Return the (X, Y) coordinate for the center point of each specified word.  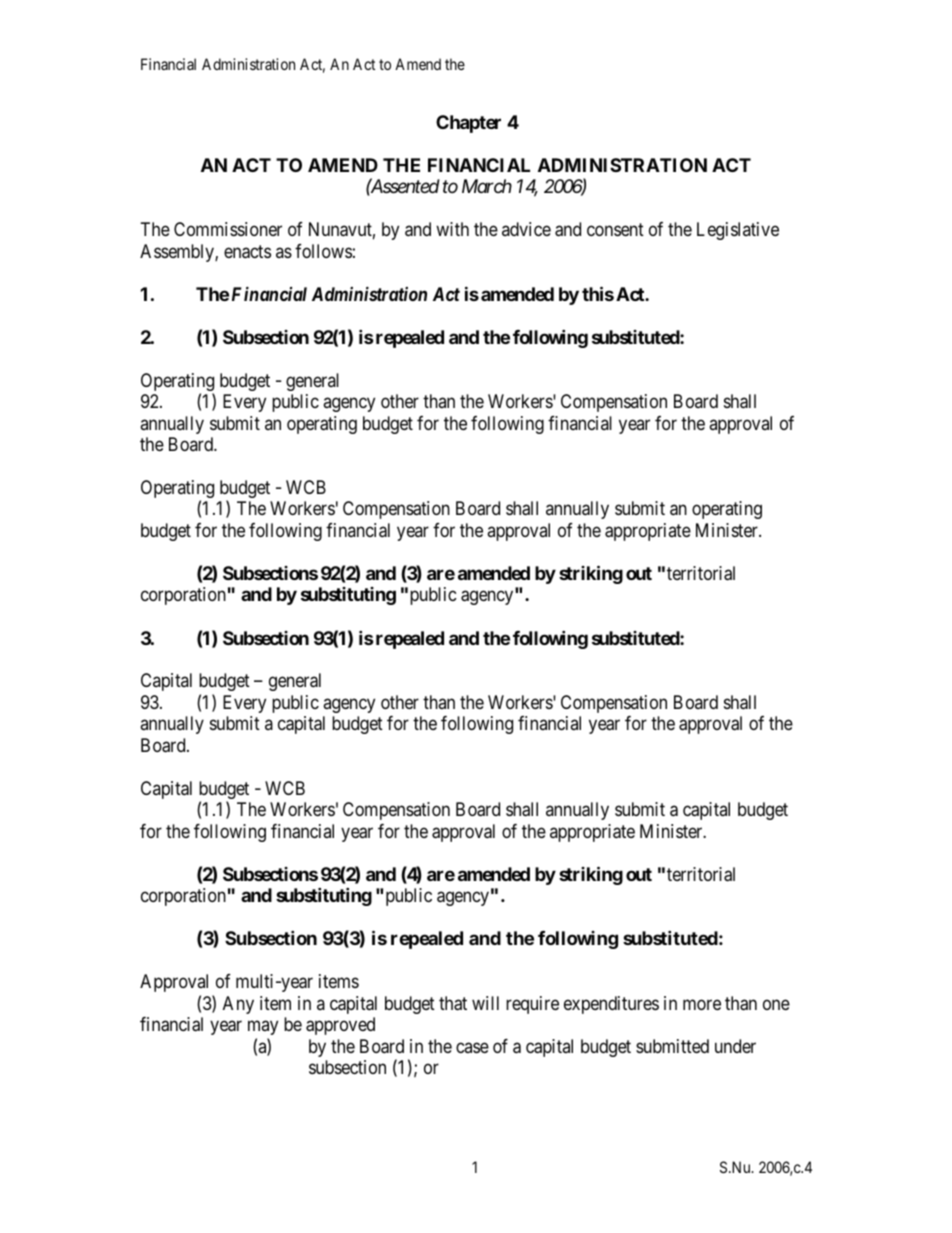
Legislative (738, 231)
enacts (247, 252)
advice (526, 229)
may (263, 1027)
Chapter (468, 124)
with (452, 229)
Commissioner (228, 229)
